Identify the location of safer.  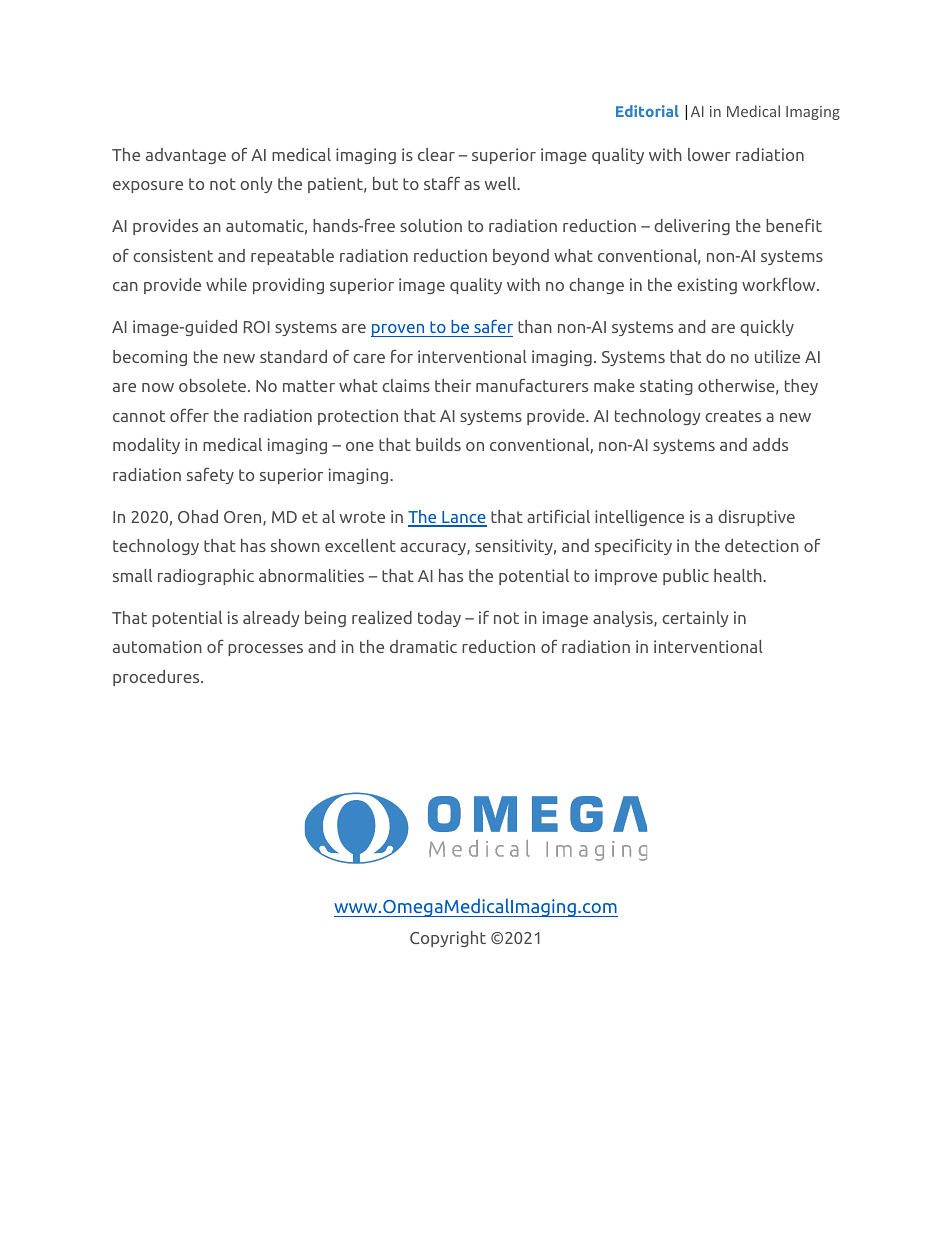
(493, 326).
